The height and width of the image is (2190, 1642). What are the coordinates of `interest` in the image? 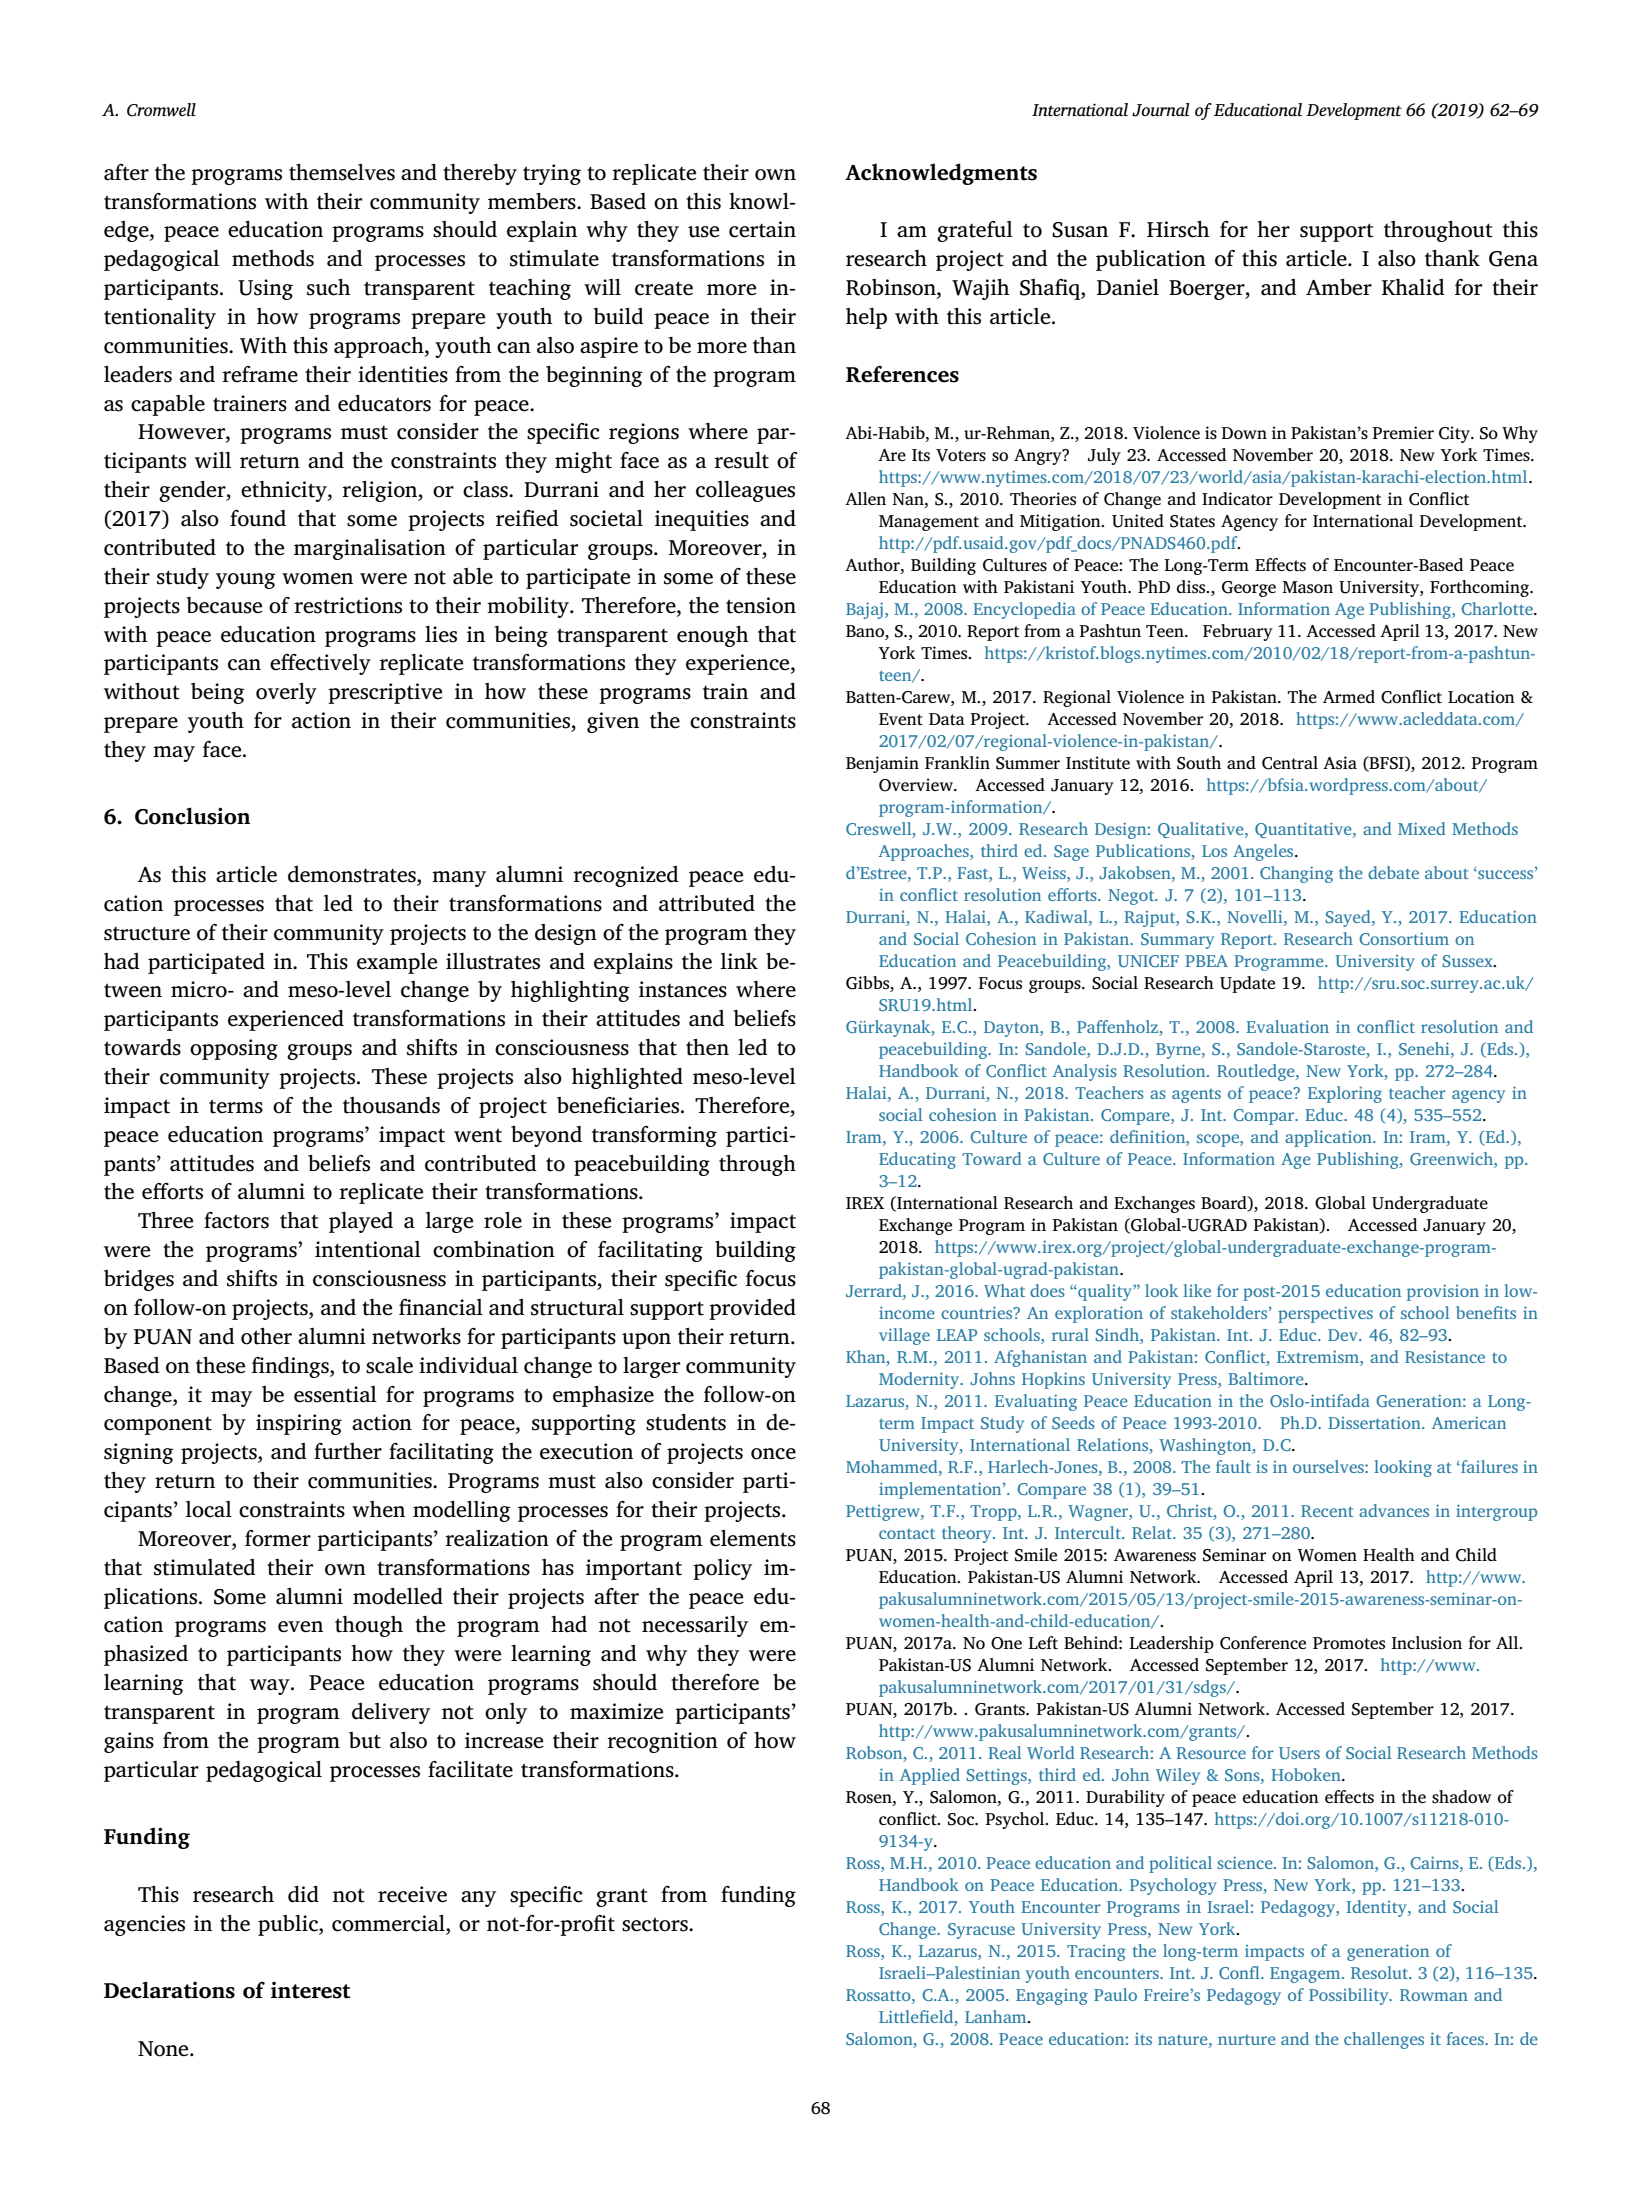 It's located at (310, 1990).
